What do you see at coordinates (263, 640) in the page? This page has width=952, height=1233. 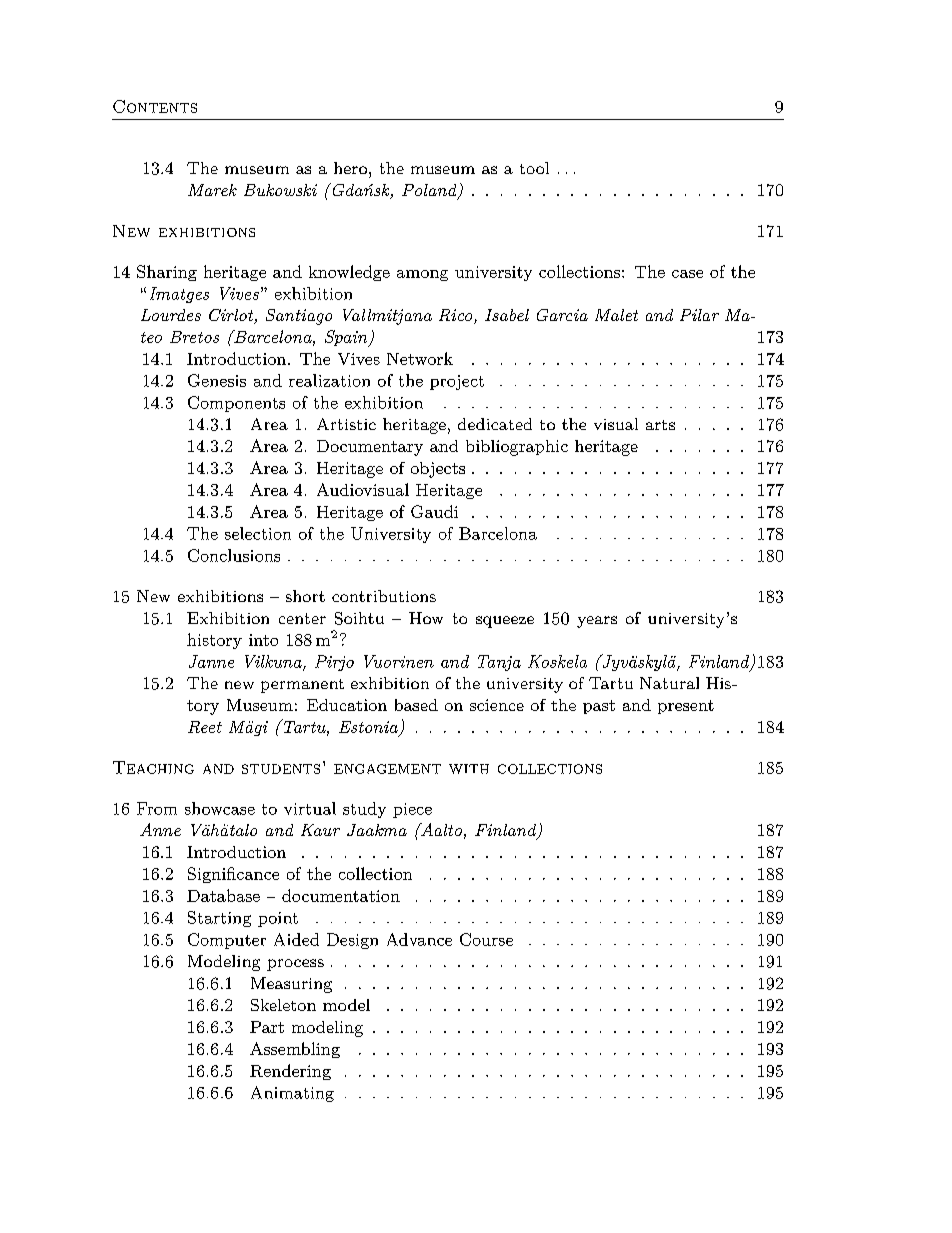 I see `into` at bounding box center [263, 640].
